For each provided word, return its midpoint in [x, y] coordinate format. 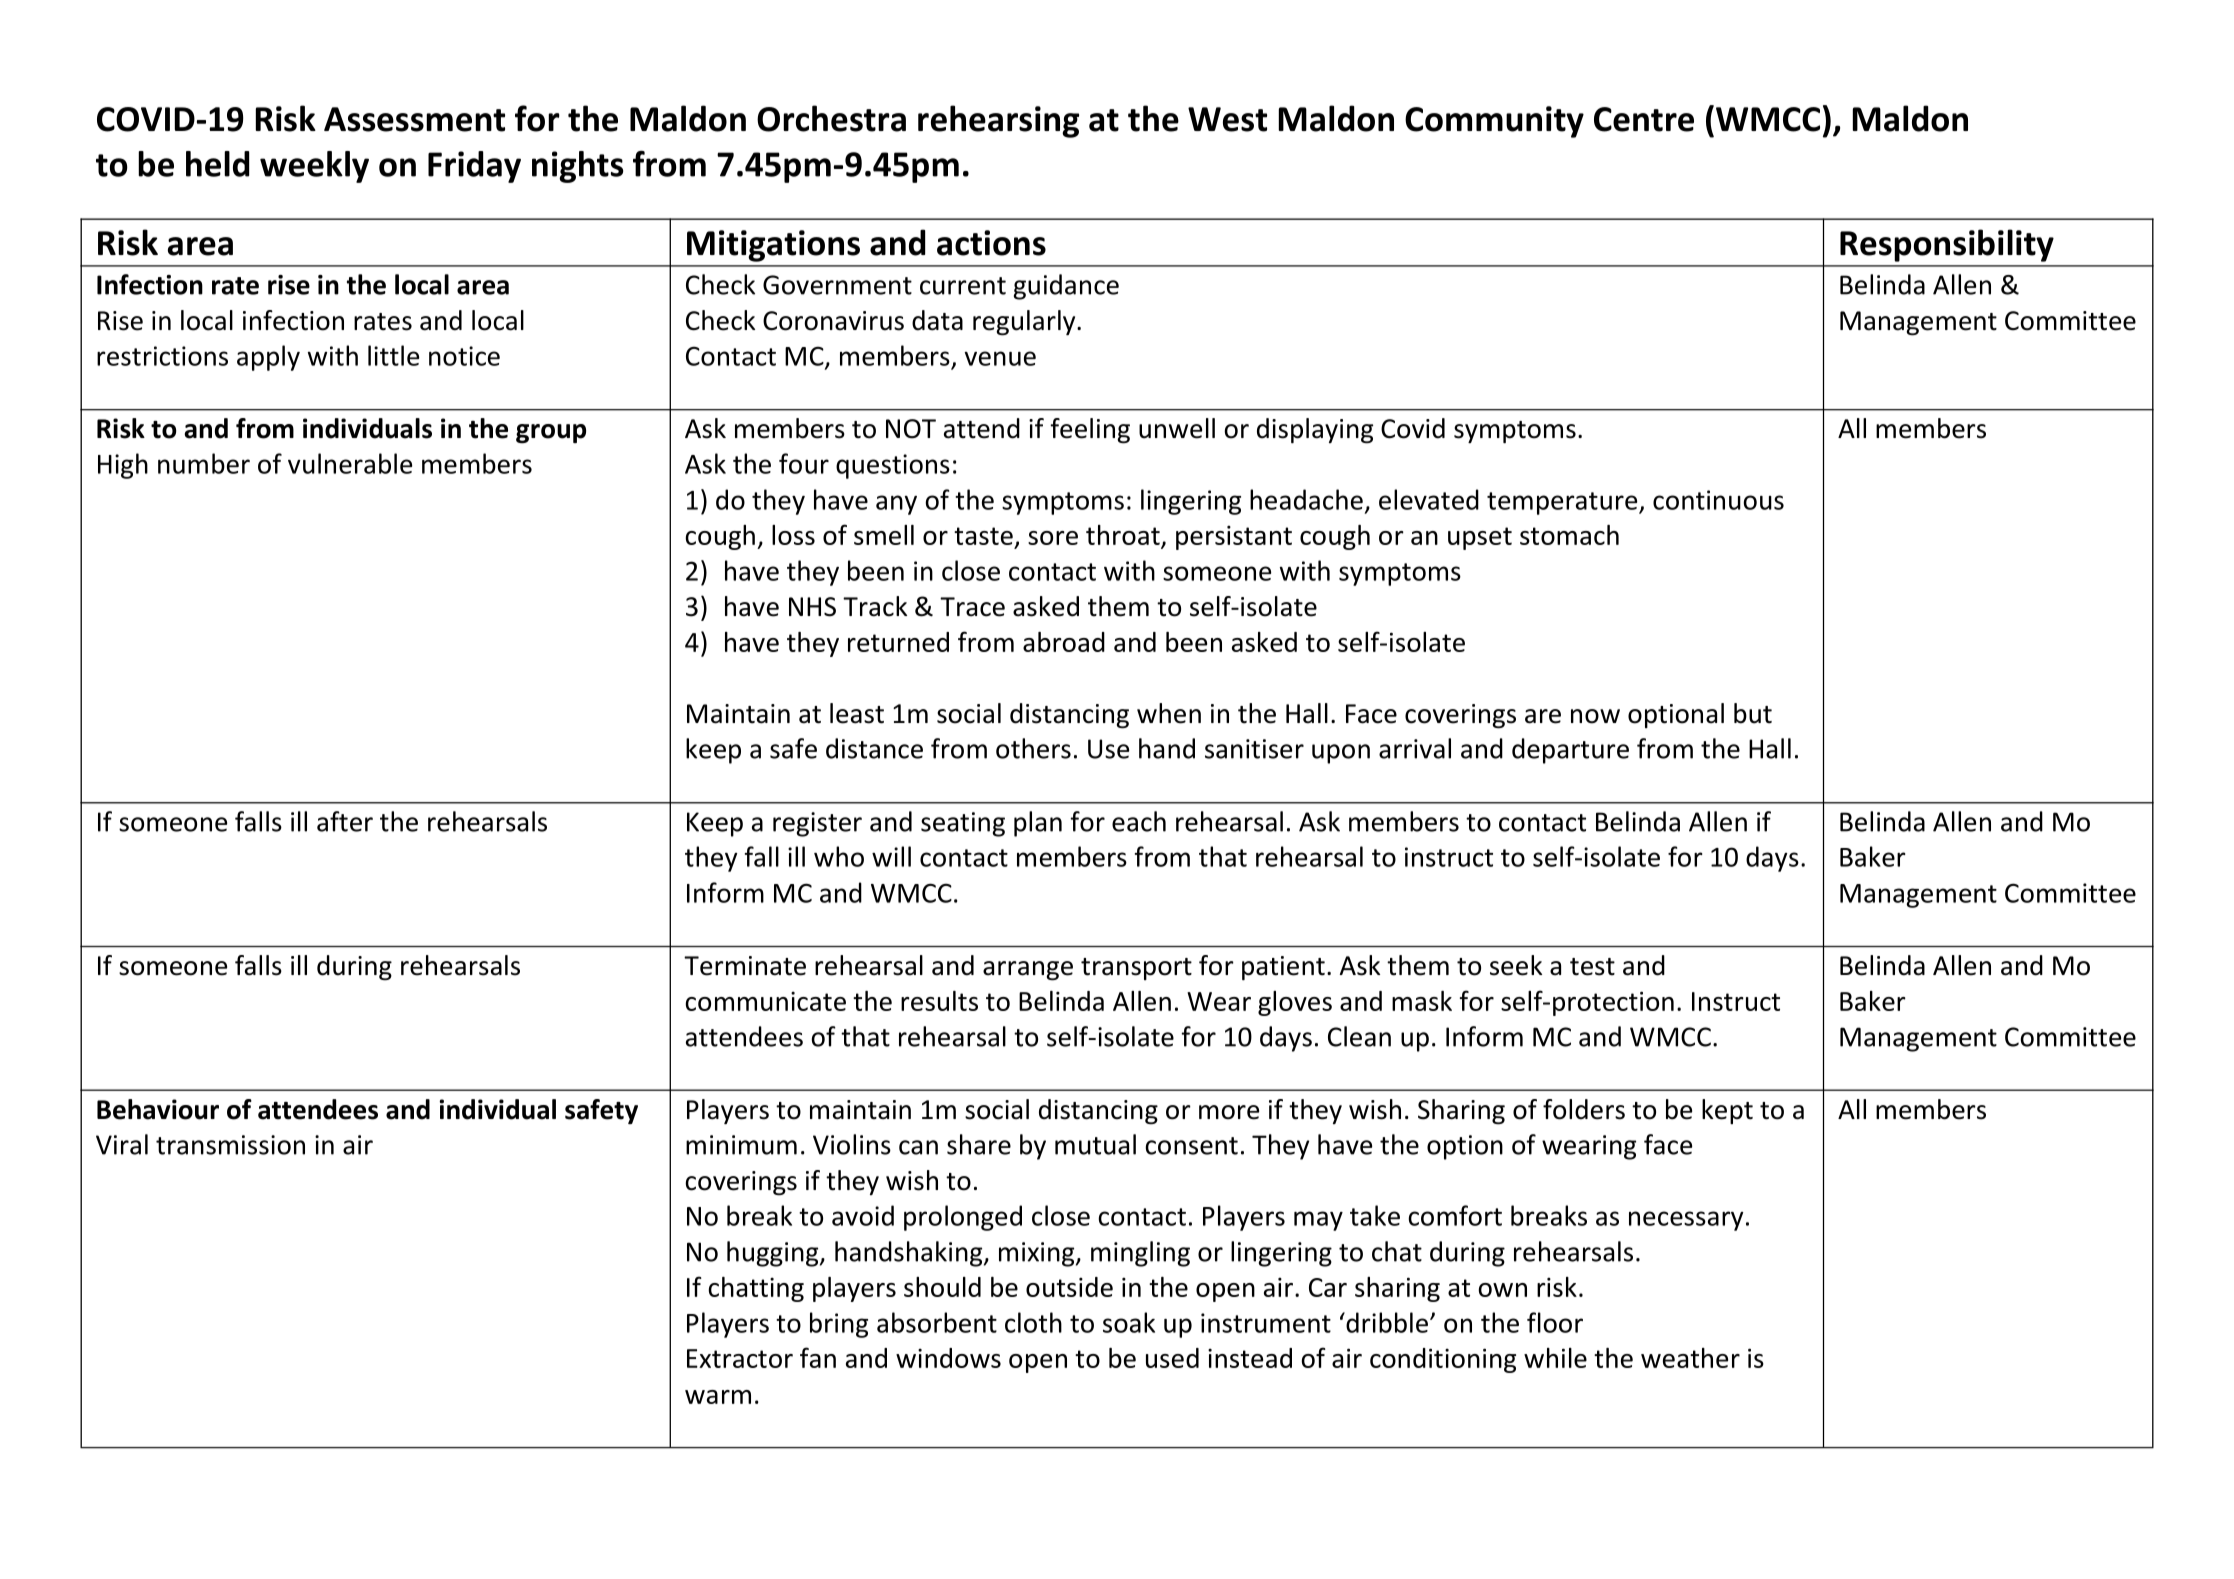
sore [1053, 538]
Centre [1644, 119]
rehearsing [998, 121]
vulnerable [350, 463]
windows [948, 1358]
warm [718, 1397]
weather [1690, 1358]
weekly [314, 167]
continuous [1718, 500]
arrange [1028, 971]
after [345, 821]
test [1592, 967]
